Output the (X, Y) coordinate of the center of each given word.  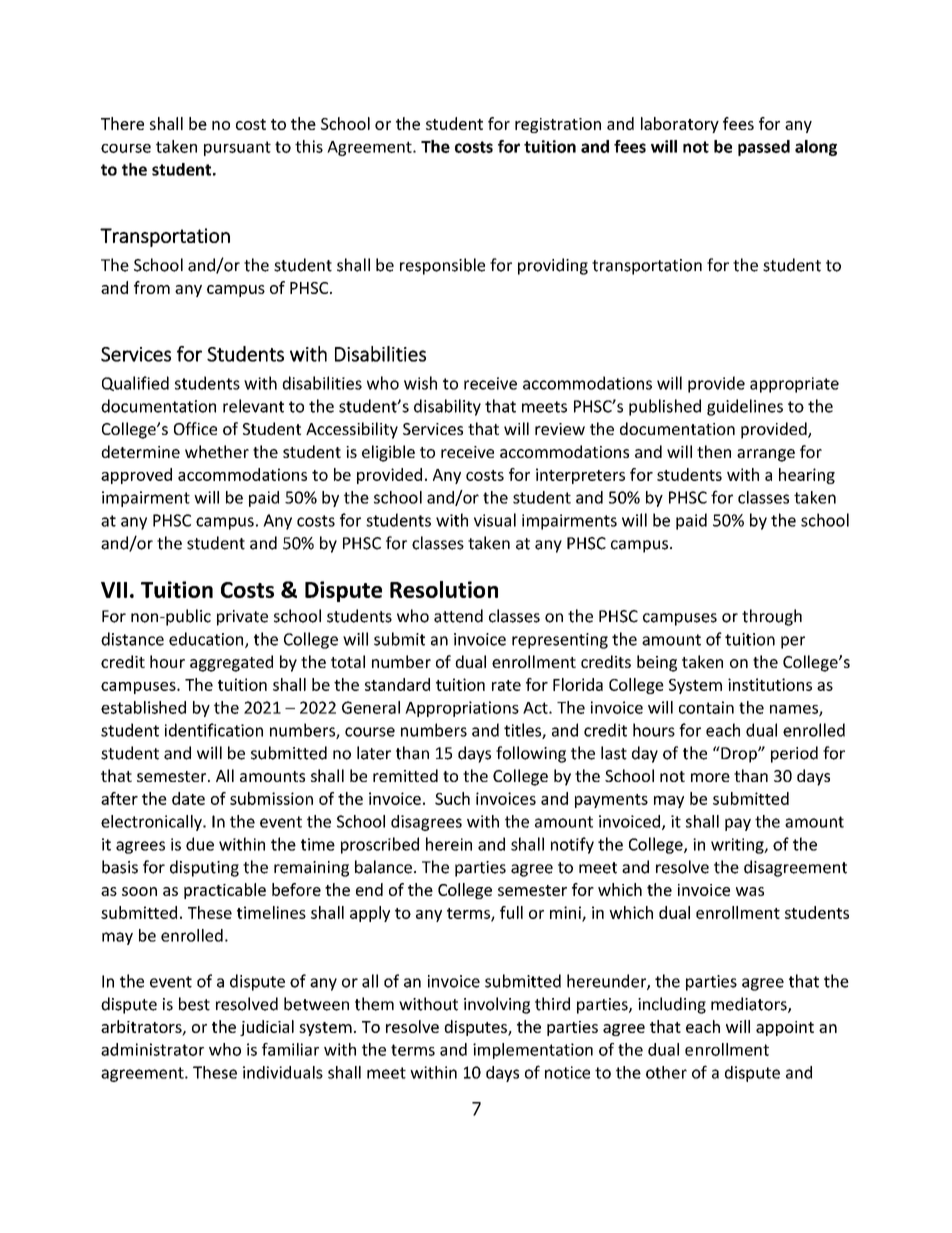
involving (497, 1005)
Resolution (444, 589)
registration (558, 125)
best (194, 1004)
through (772, 617)
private (242, 618)
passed (764, 148)
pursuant (237, 148)
